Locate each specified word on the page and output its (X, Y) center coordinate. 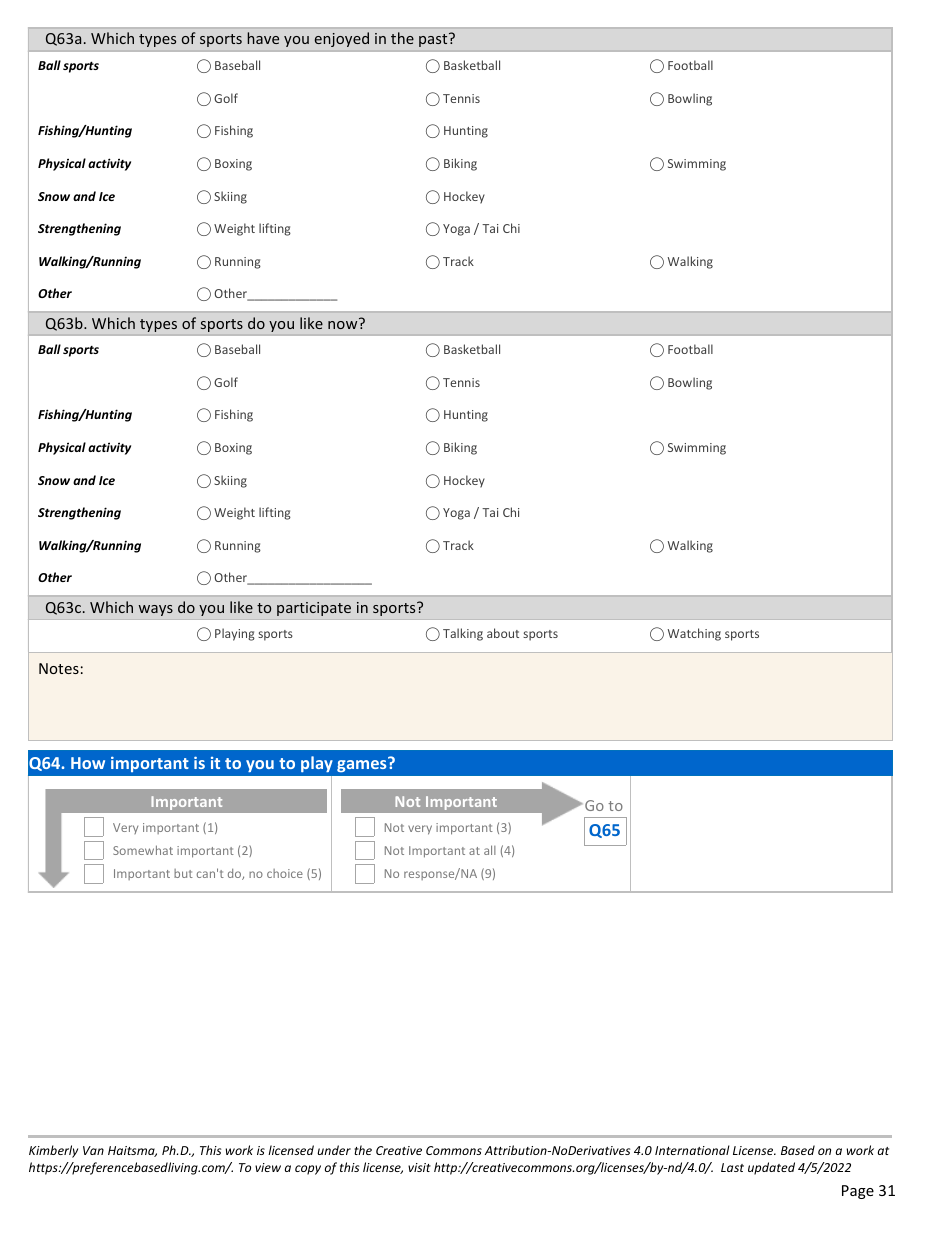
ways (155, 610)
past (434, 40)
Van (93, 1150)
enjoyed (342, 39)
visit (419, 1167)
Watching (694, 634)
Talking (463, 634)
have (263, 38)
